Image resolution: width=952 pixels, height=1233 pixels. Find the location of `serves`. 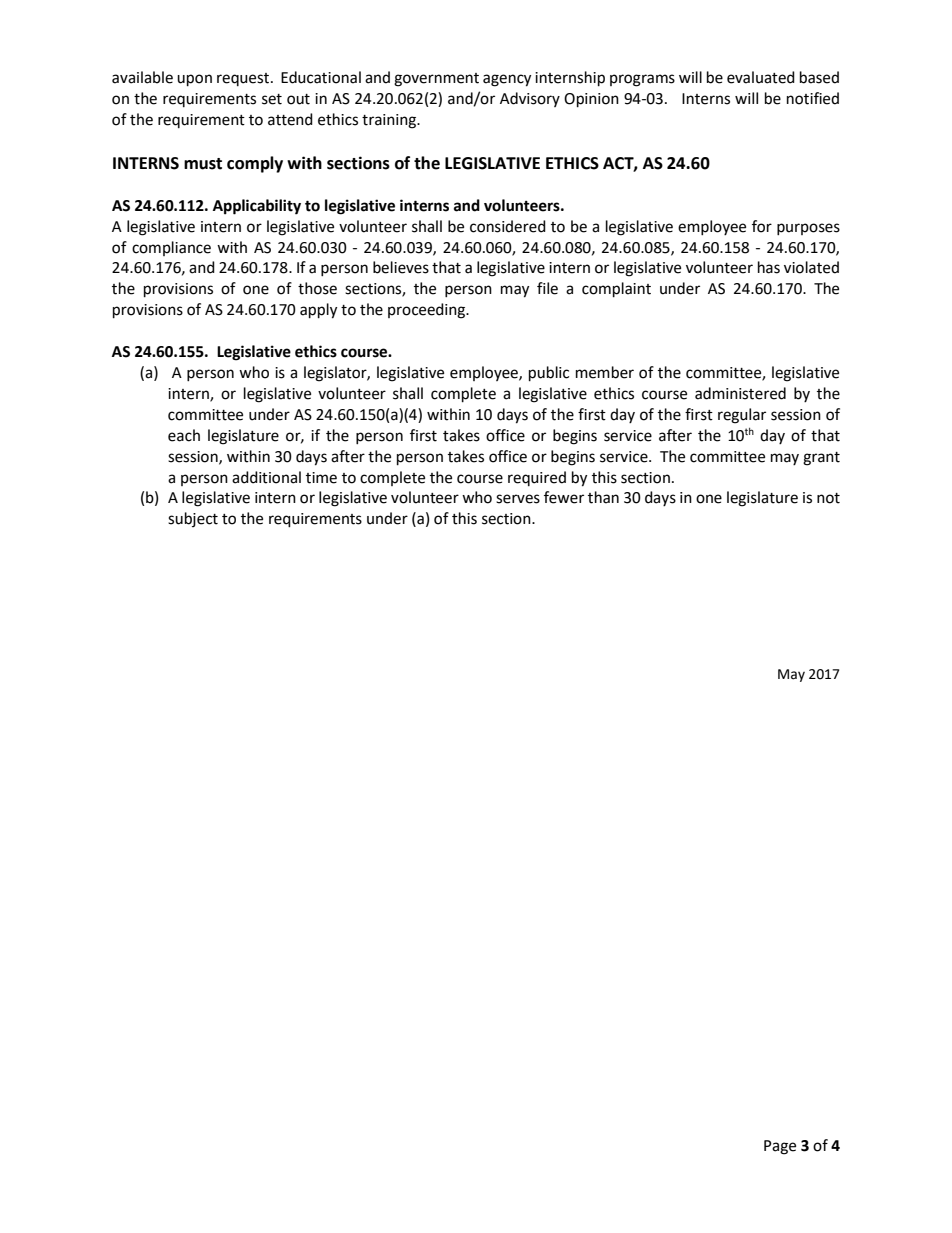

serves is located at coordinates (518, 499).
